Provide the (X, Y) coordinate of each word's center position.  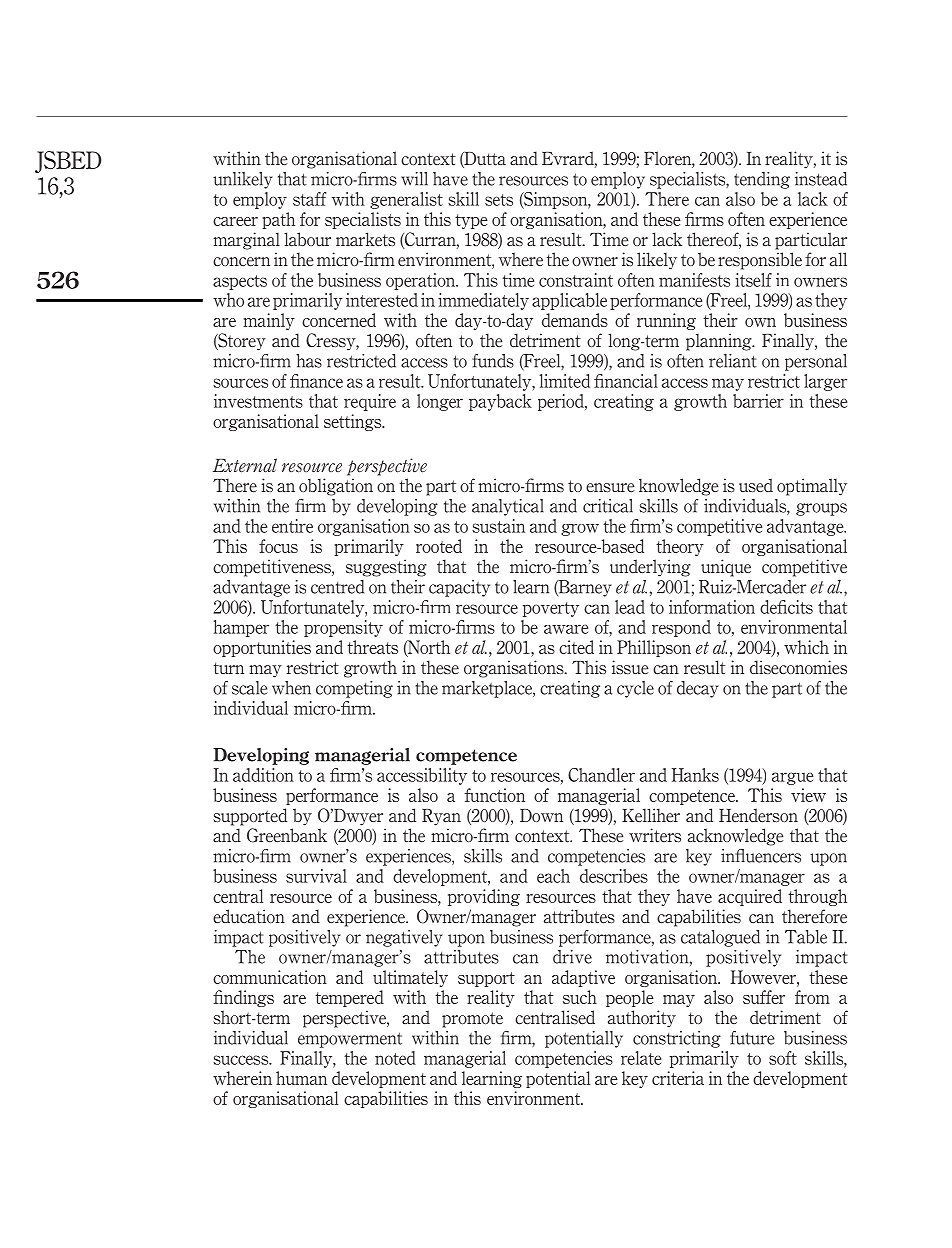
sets (499, 200)
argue (792, 778)
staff (309, 199)
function (494, 795)
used (756, 485)
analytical (508, 507)
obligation (336, 487)
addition (263, 775)
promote (472, 1020)
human (301, 1078)
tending (762, 180)
